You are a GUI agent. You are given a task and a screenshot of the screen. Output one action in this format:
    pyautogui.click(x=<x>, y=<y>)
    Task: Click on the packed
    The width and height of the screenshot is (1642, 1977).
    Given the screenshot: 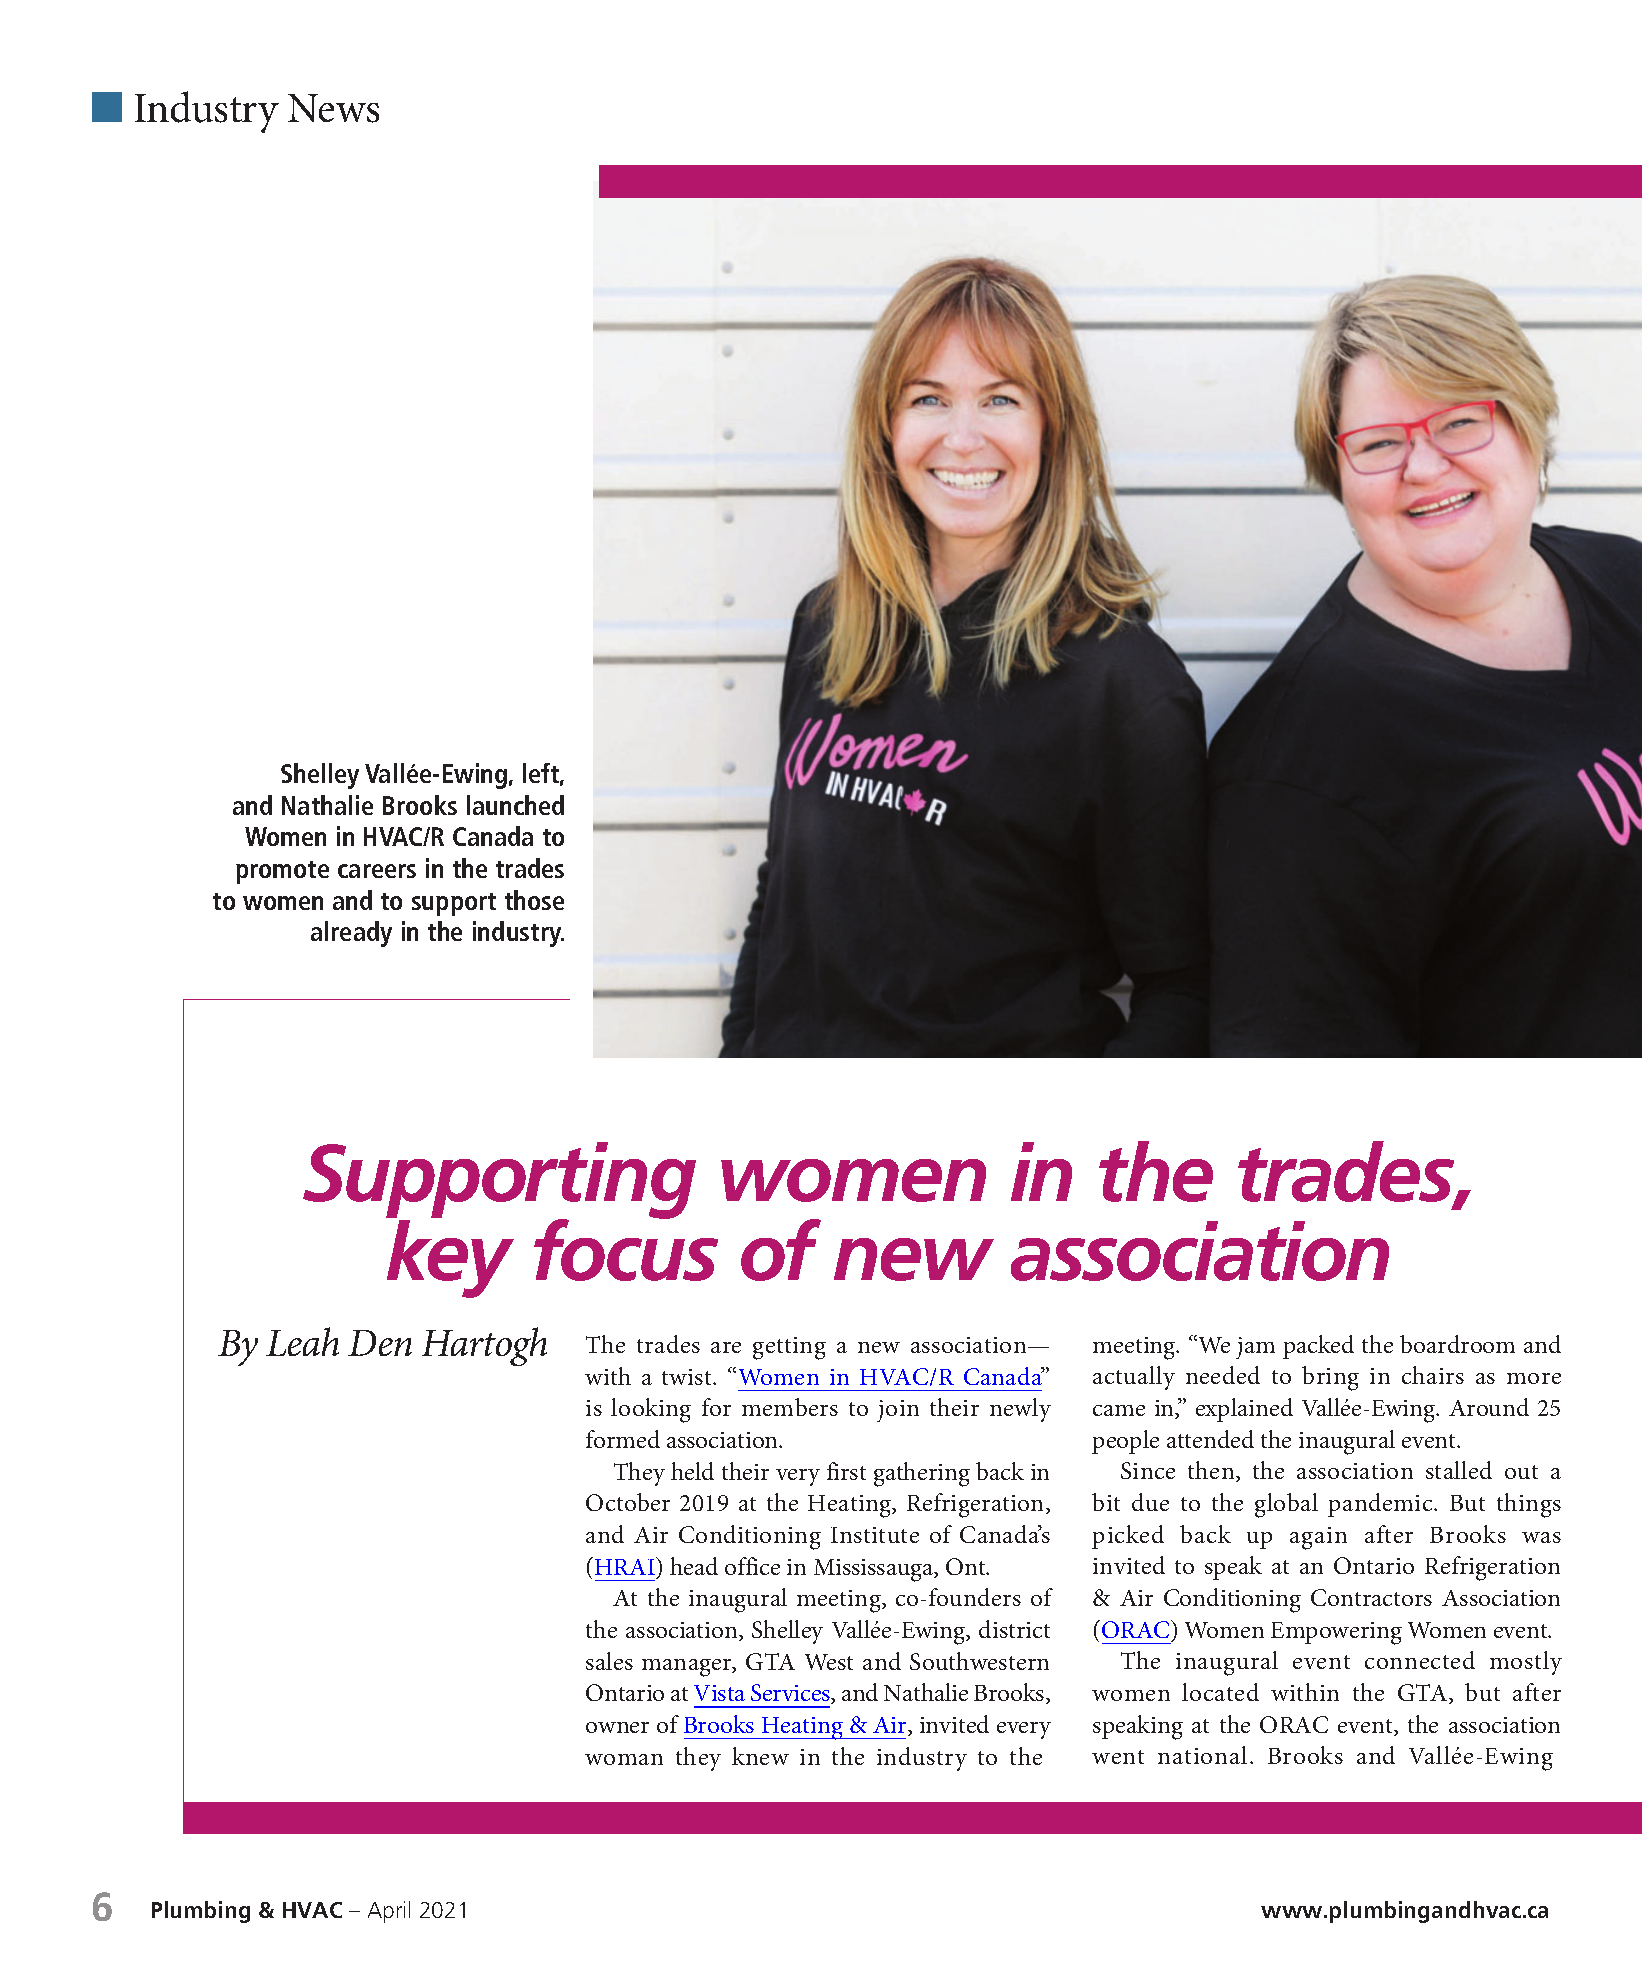 What is the action you would take?
    pyautogui.click(x=1318, y=1347)
